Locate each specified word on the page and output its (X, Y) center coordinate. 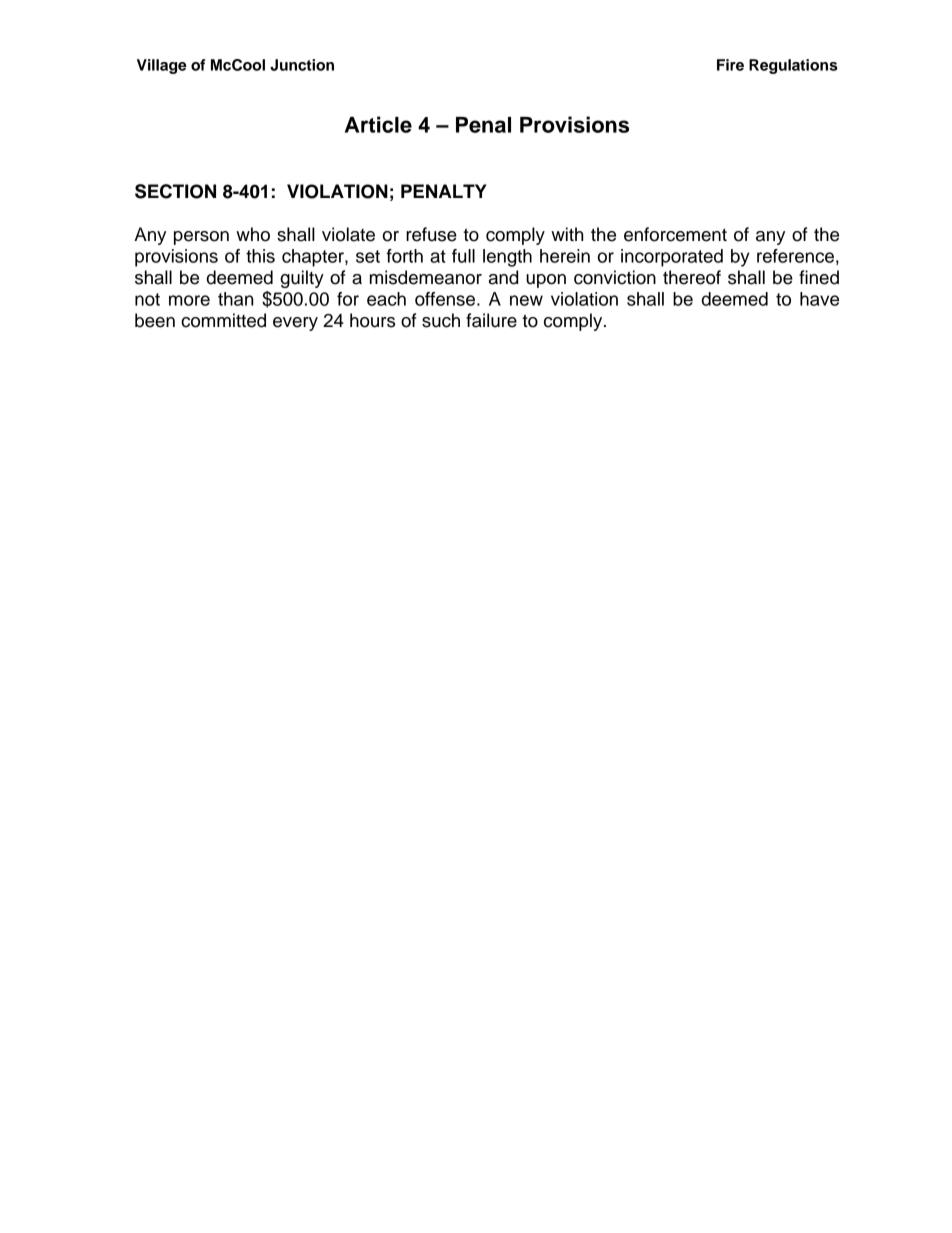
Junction (302, 65)
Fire (730, 65)
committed (223, 320)
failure (491, 320)
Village (162, 66)
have (819, 299)
